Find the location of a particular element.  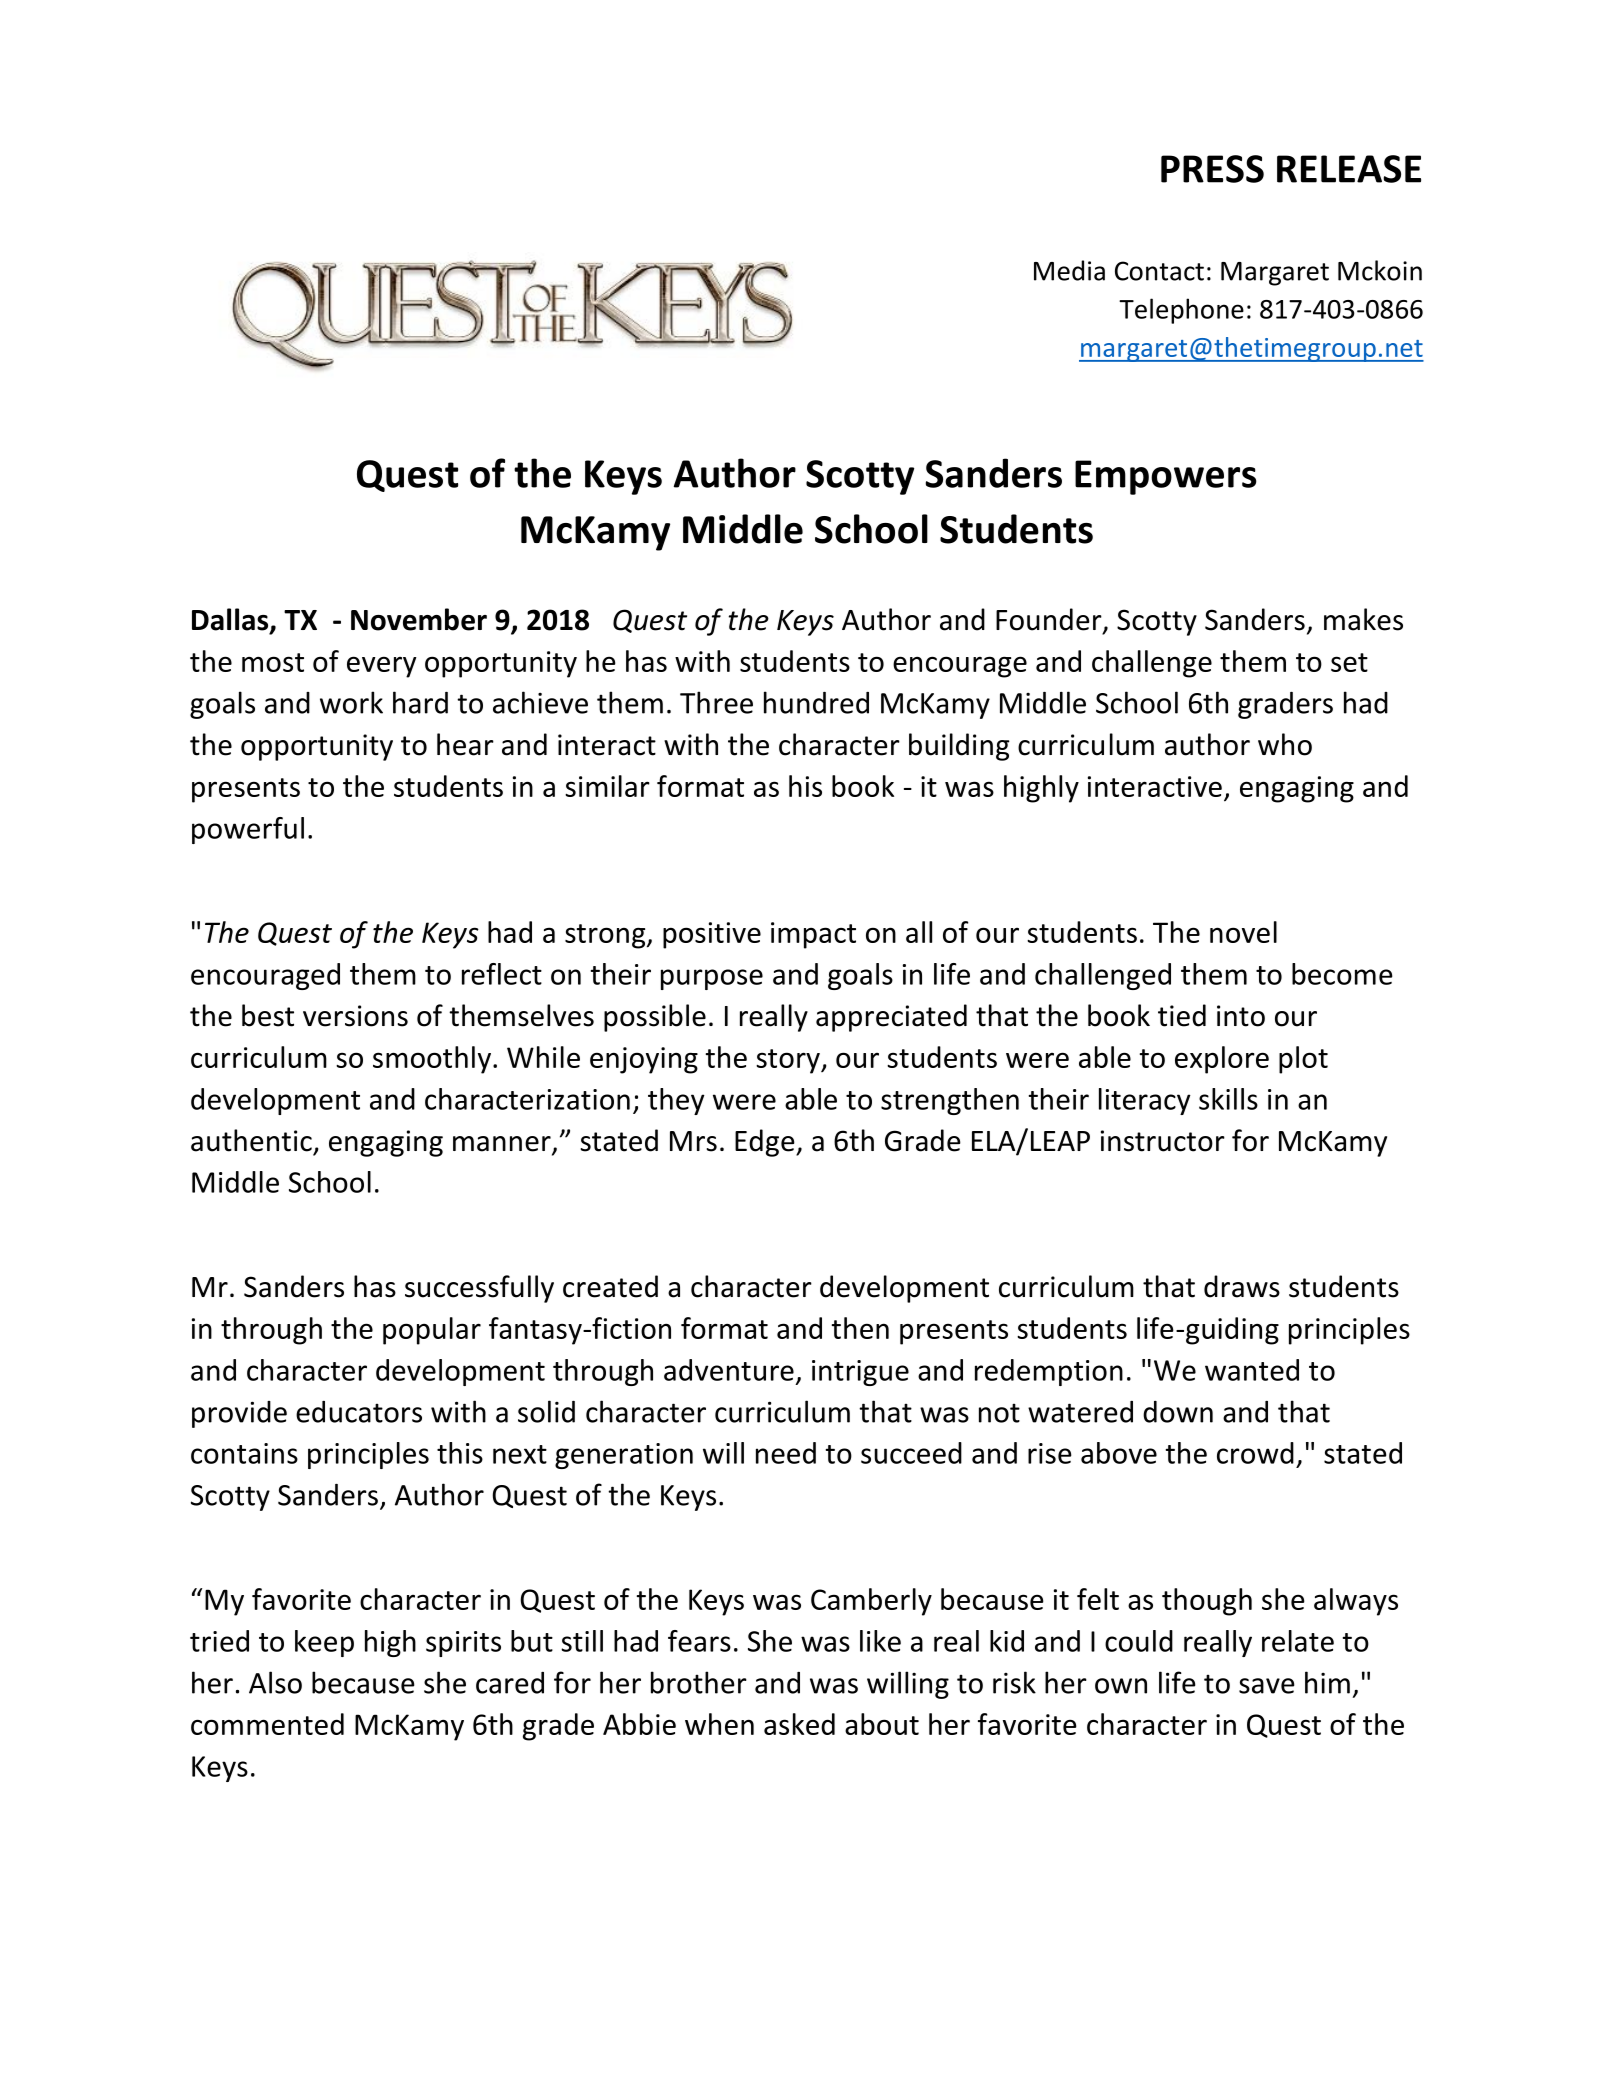

manner is located at coordinates (503, 1145).
